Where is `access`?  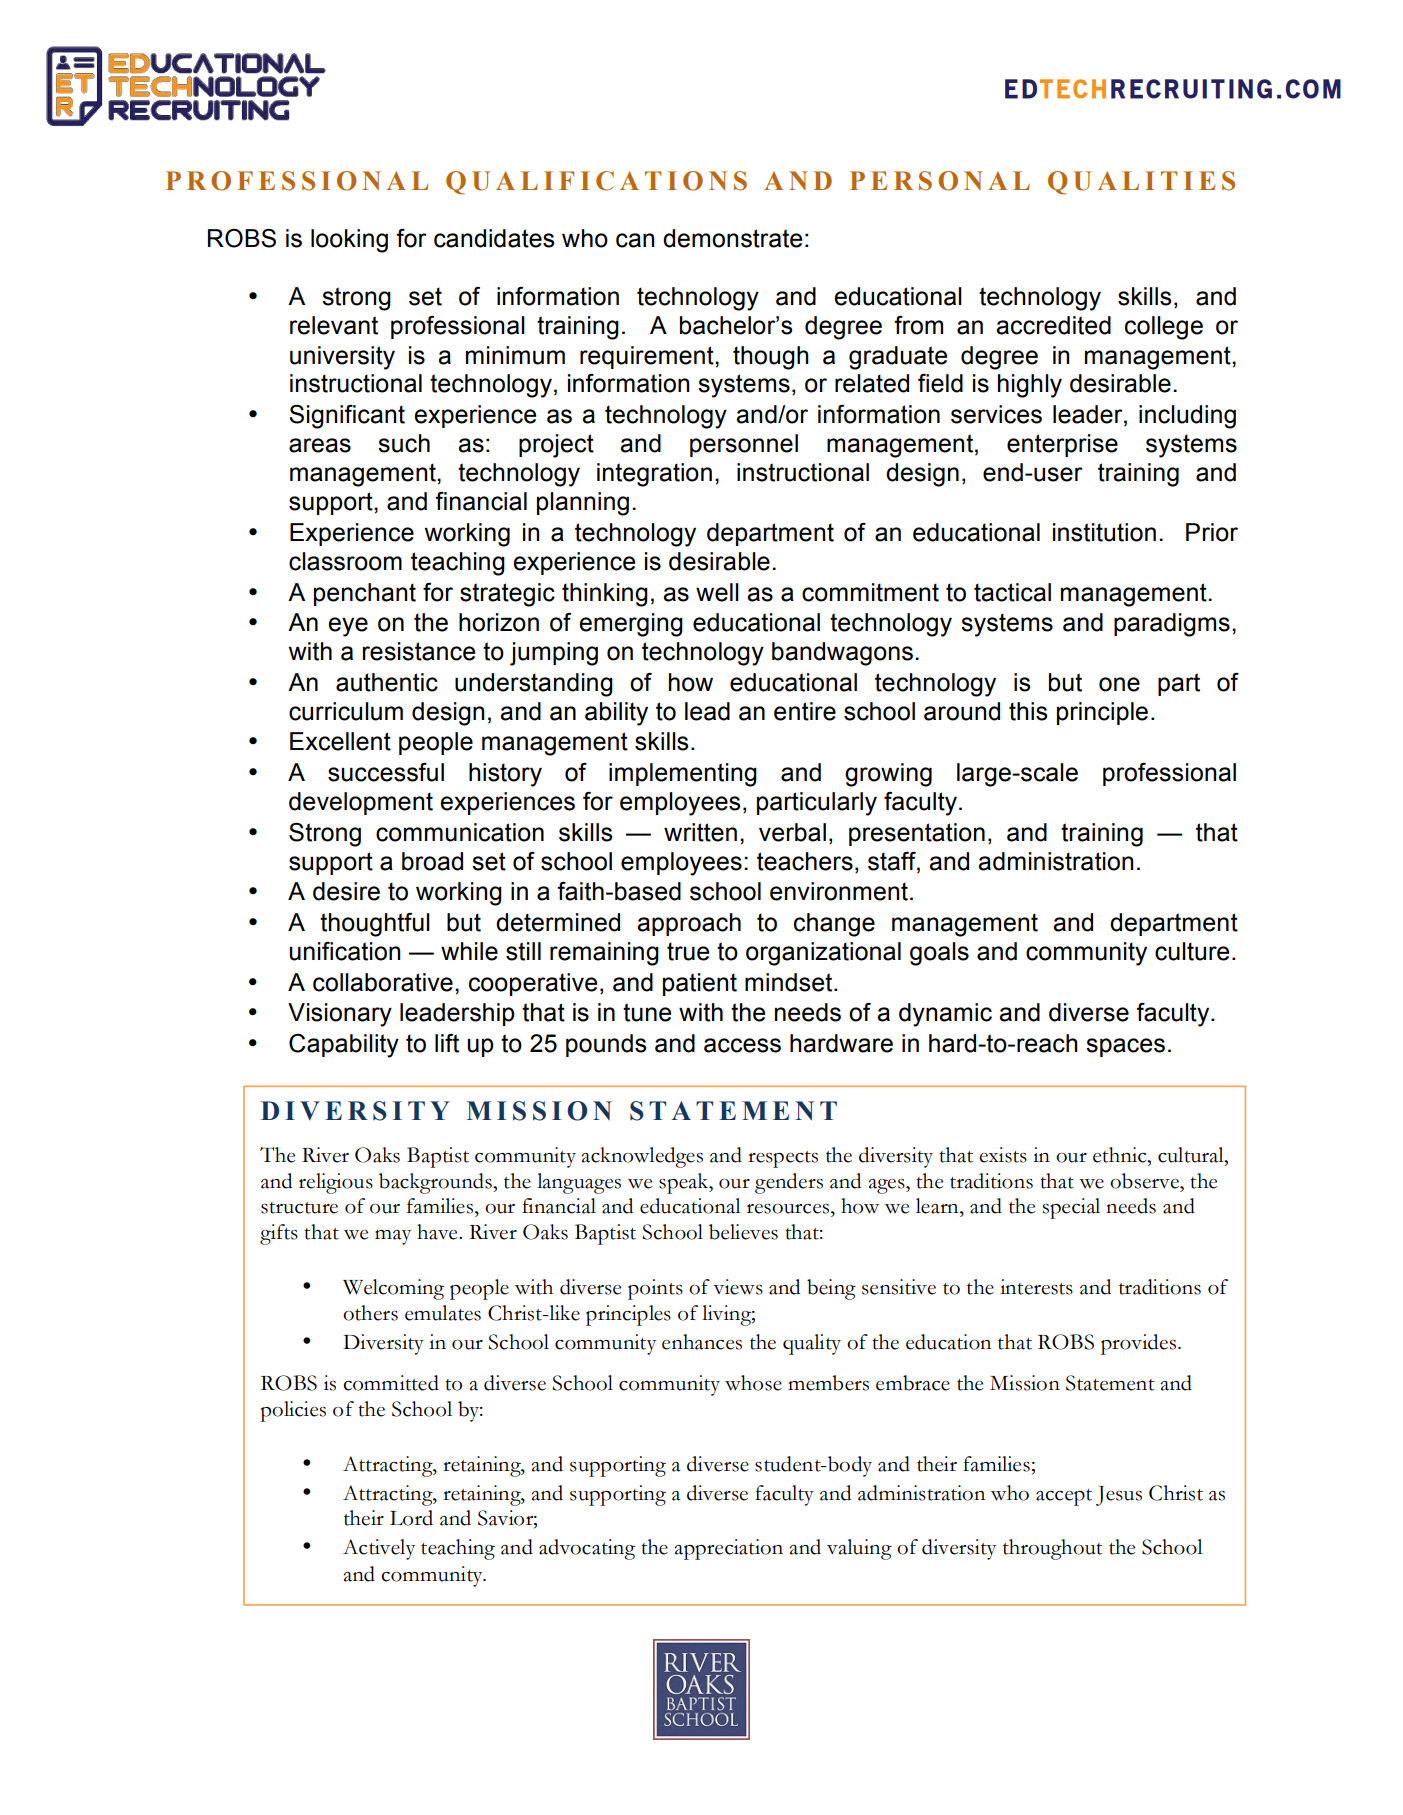 access is located at coordinates (742, 1045).
